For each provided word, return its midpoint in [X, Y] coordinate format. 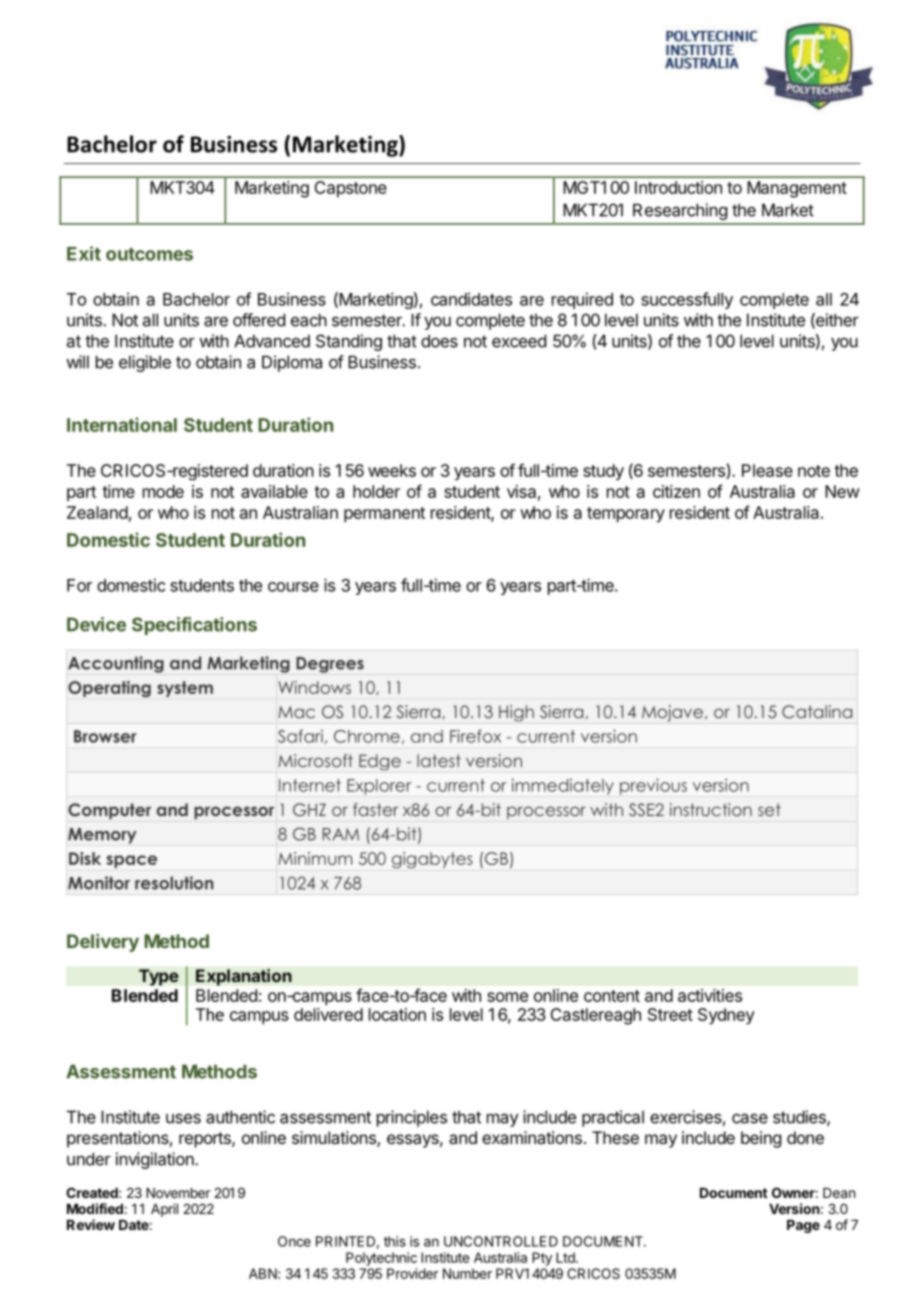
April [164, 1210]
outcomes [149, 254]
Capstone [350, 189]
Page [803, 1226]
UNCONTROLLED [501, 1241]
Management [797, 189]
